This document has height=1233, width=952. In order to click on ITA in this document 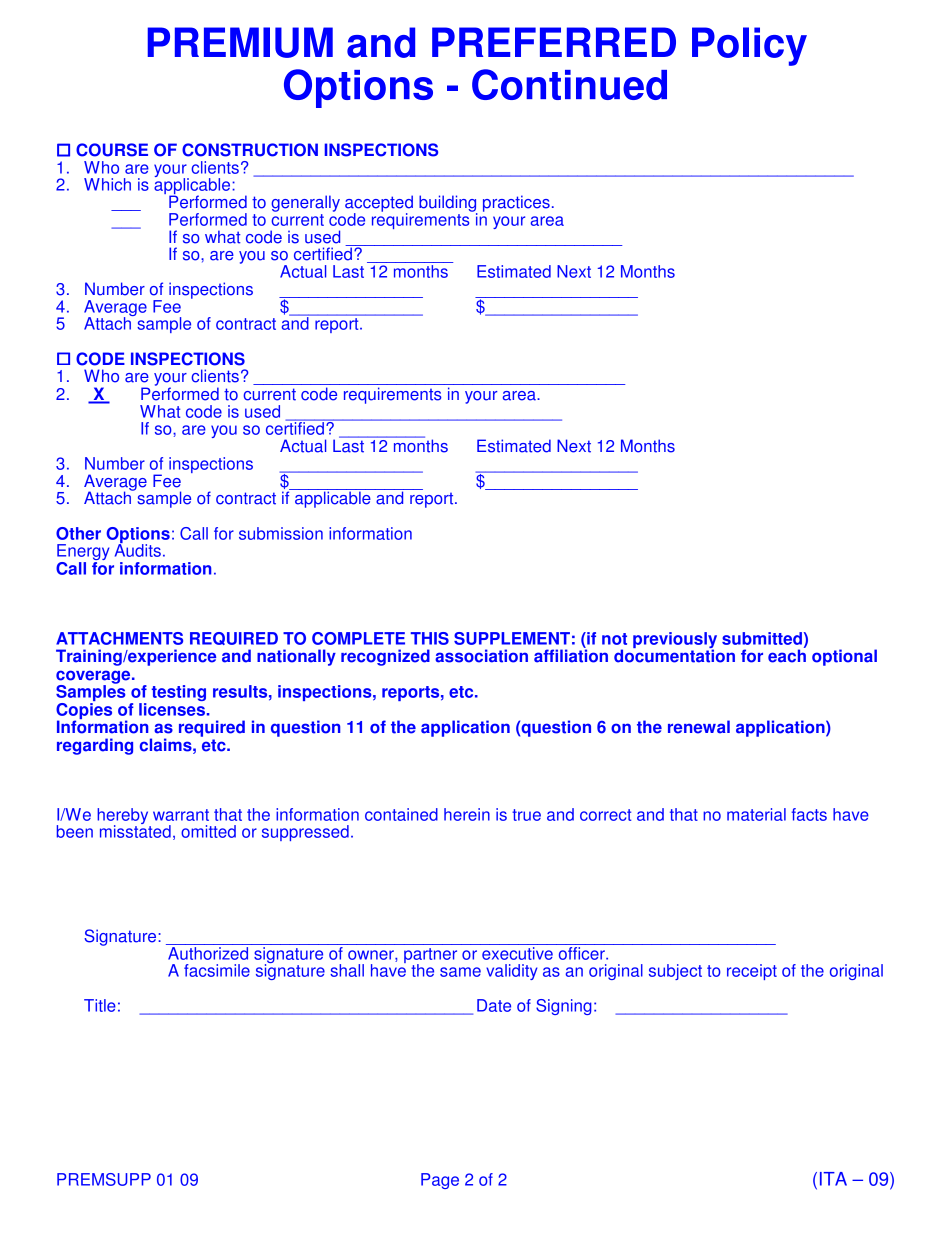, I will do `click(833, 1179)`.
